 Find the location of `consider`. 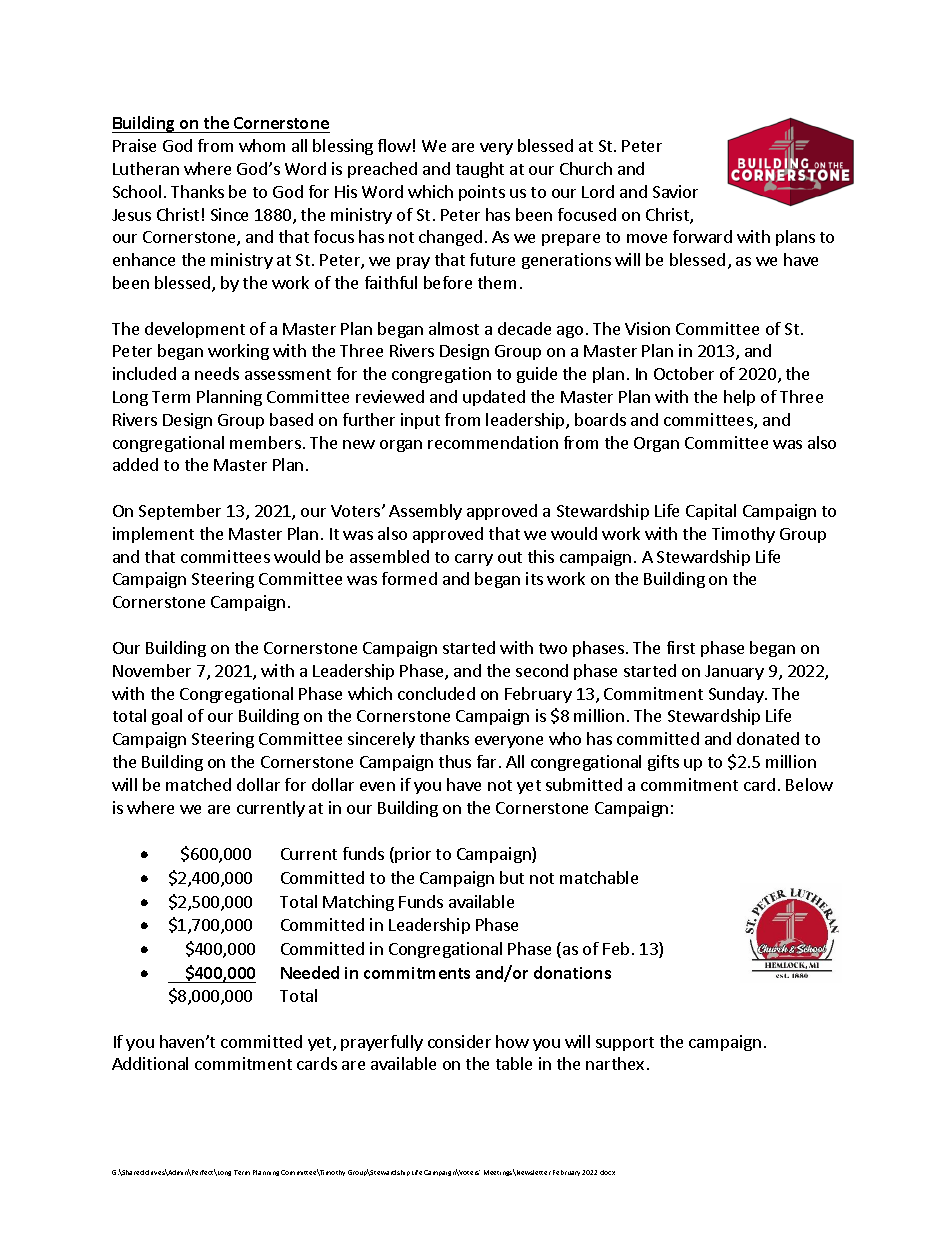

consider is located at coordinates (459, 1041).
